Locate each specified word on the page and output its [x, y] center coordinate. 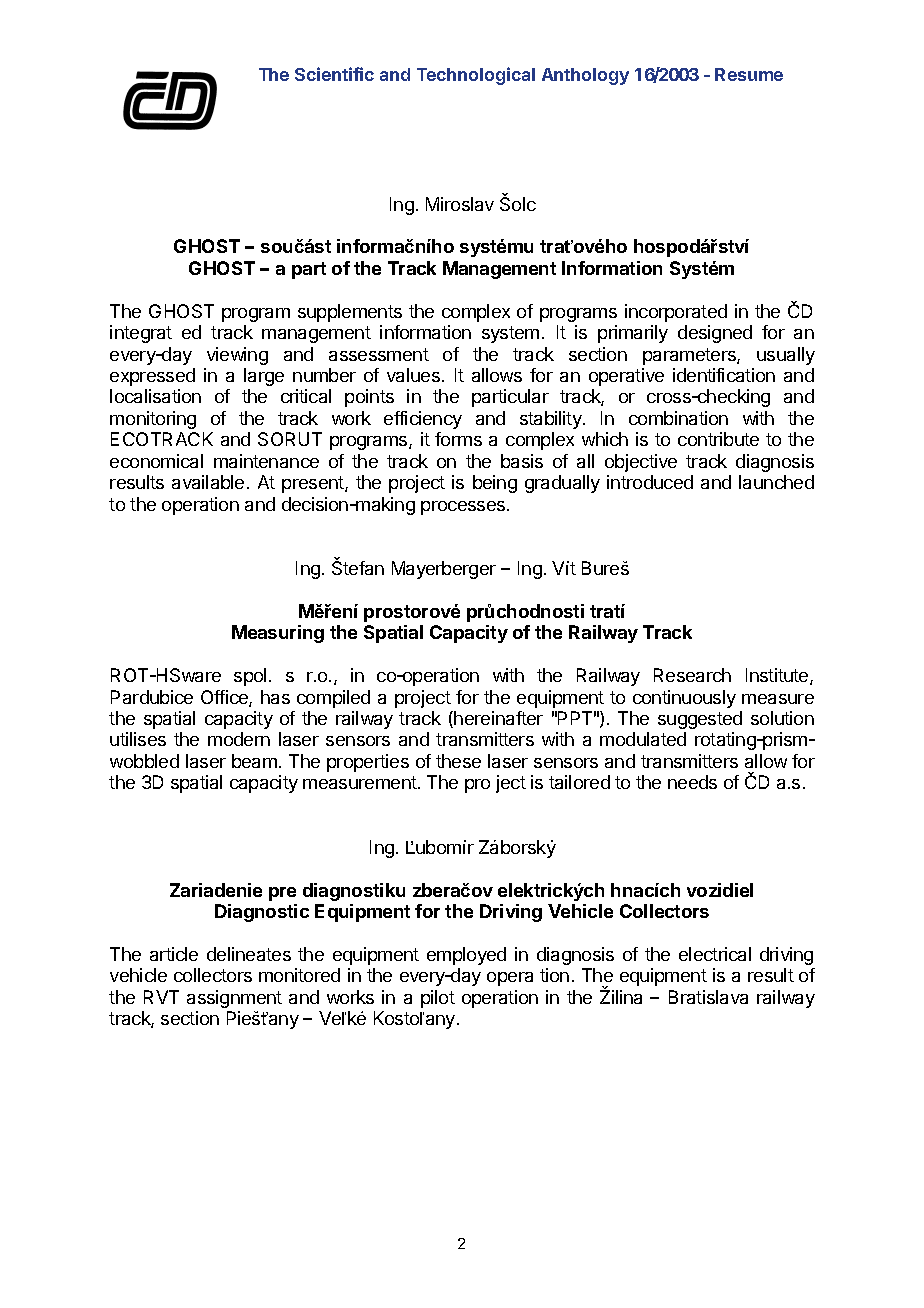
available [208, 482]
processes [464, 508]
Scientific [334, 74]
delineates [249, 954]
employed [466, 956]
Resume [749, 74]
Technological [476, 76]
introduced [650, 482]
